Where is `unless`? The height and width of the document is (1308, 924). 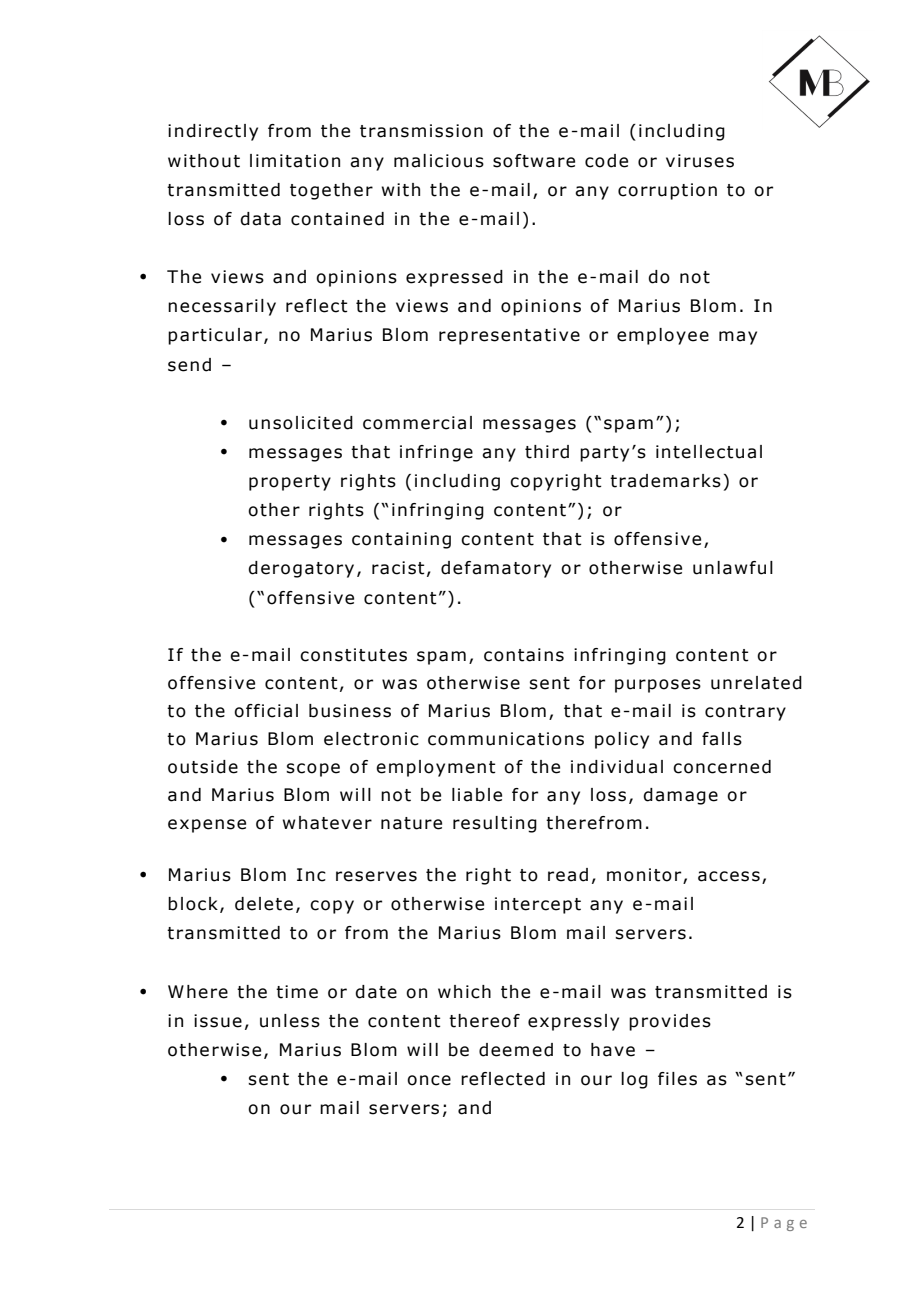 unless is located at coordinates (290, 1021).
